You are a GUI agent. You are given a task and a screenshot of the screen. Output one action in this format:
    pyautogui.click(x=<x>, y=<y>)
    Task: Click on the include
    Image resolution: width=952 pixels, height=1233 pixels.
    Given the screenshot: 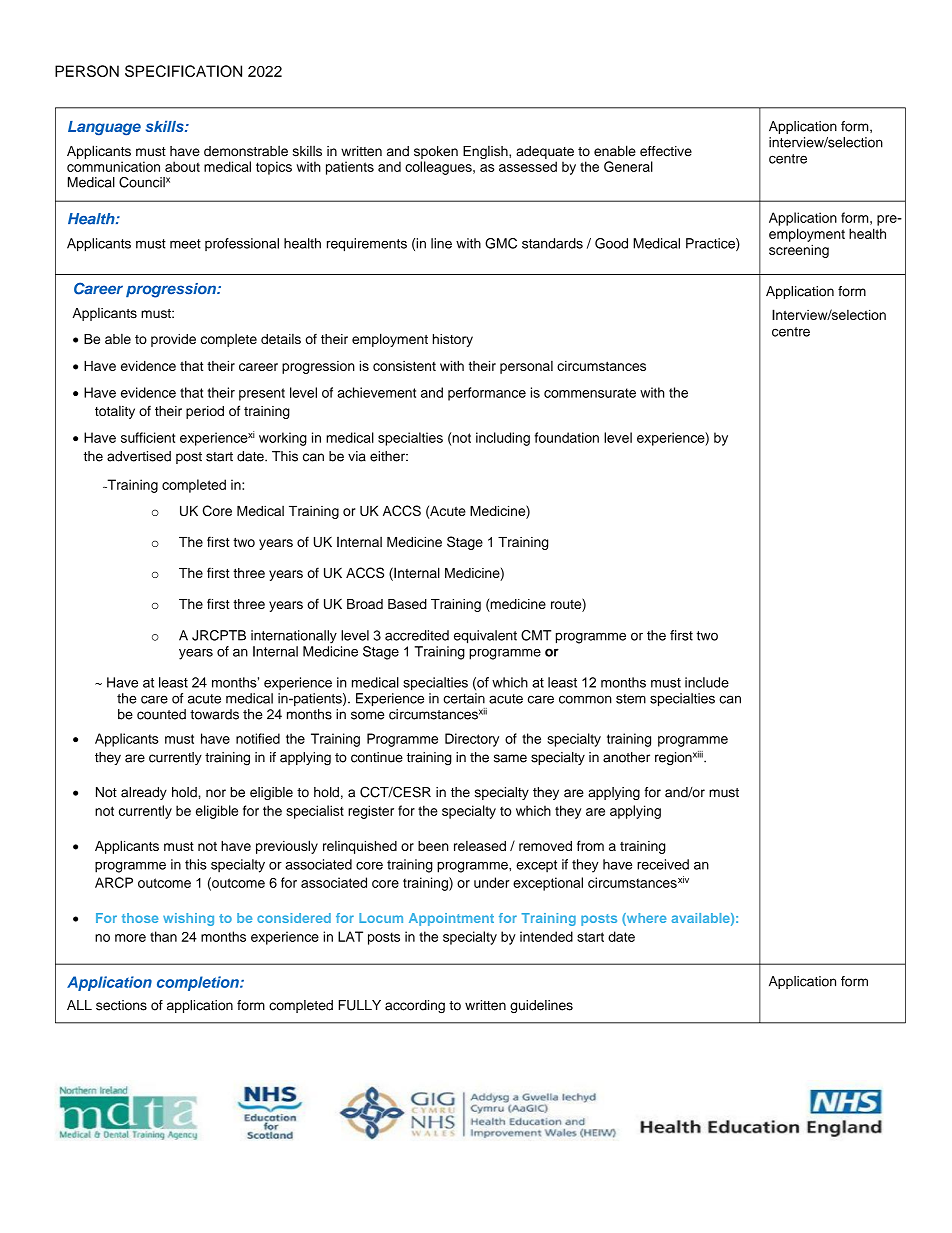 What is the action you would take?
    pyautogui.click(x=707, y=682)
